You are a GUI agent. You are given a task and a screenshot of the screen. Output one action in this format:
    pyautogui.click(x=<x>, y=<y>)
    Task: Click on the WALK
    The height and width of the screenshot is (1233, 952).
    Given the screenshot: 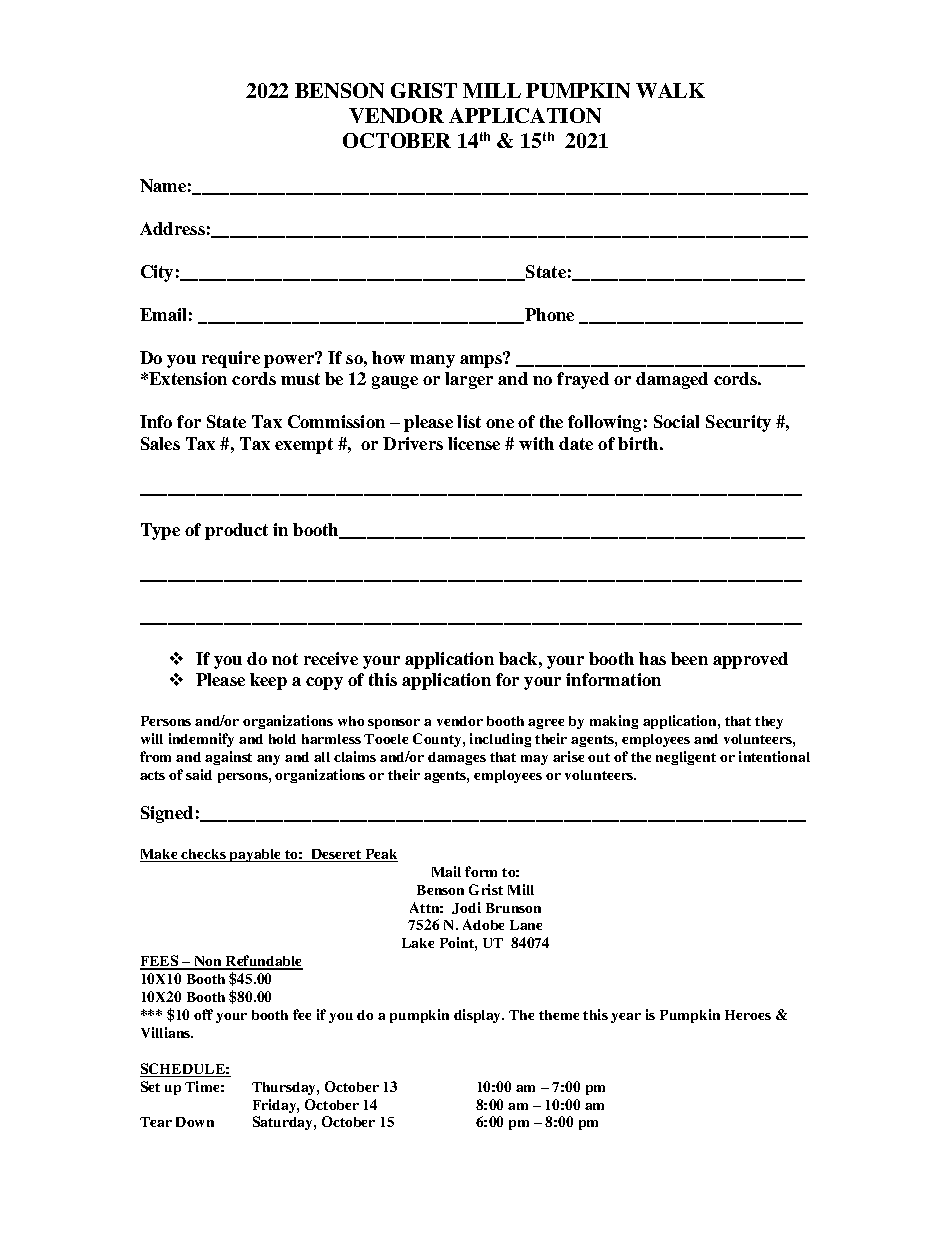 What is the action you would take?
    pyautogui.click(x=670, y=90)
